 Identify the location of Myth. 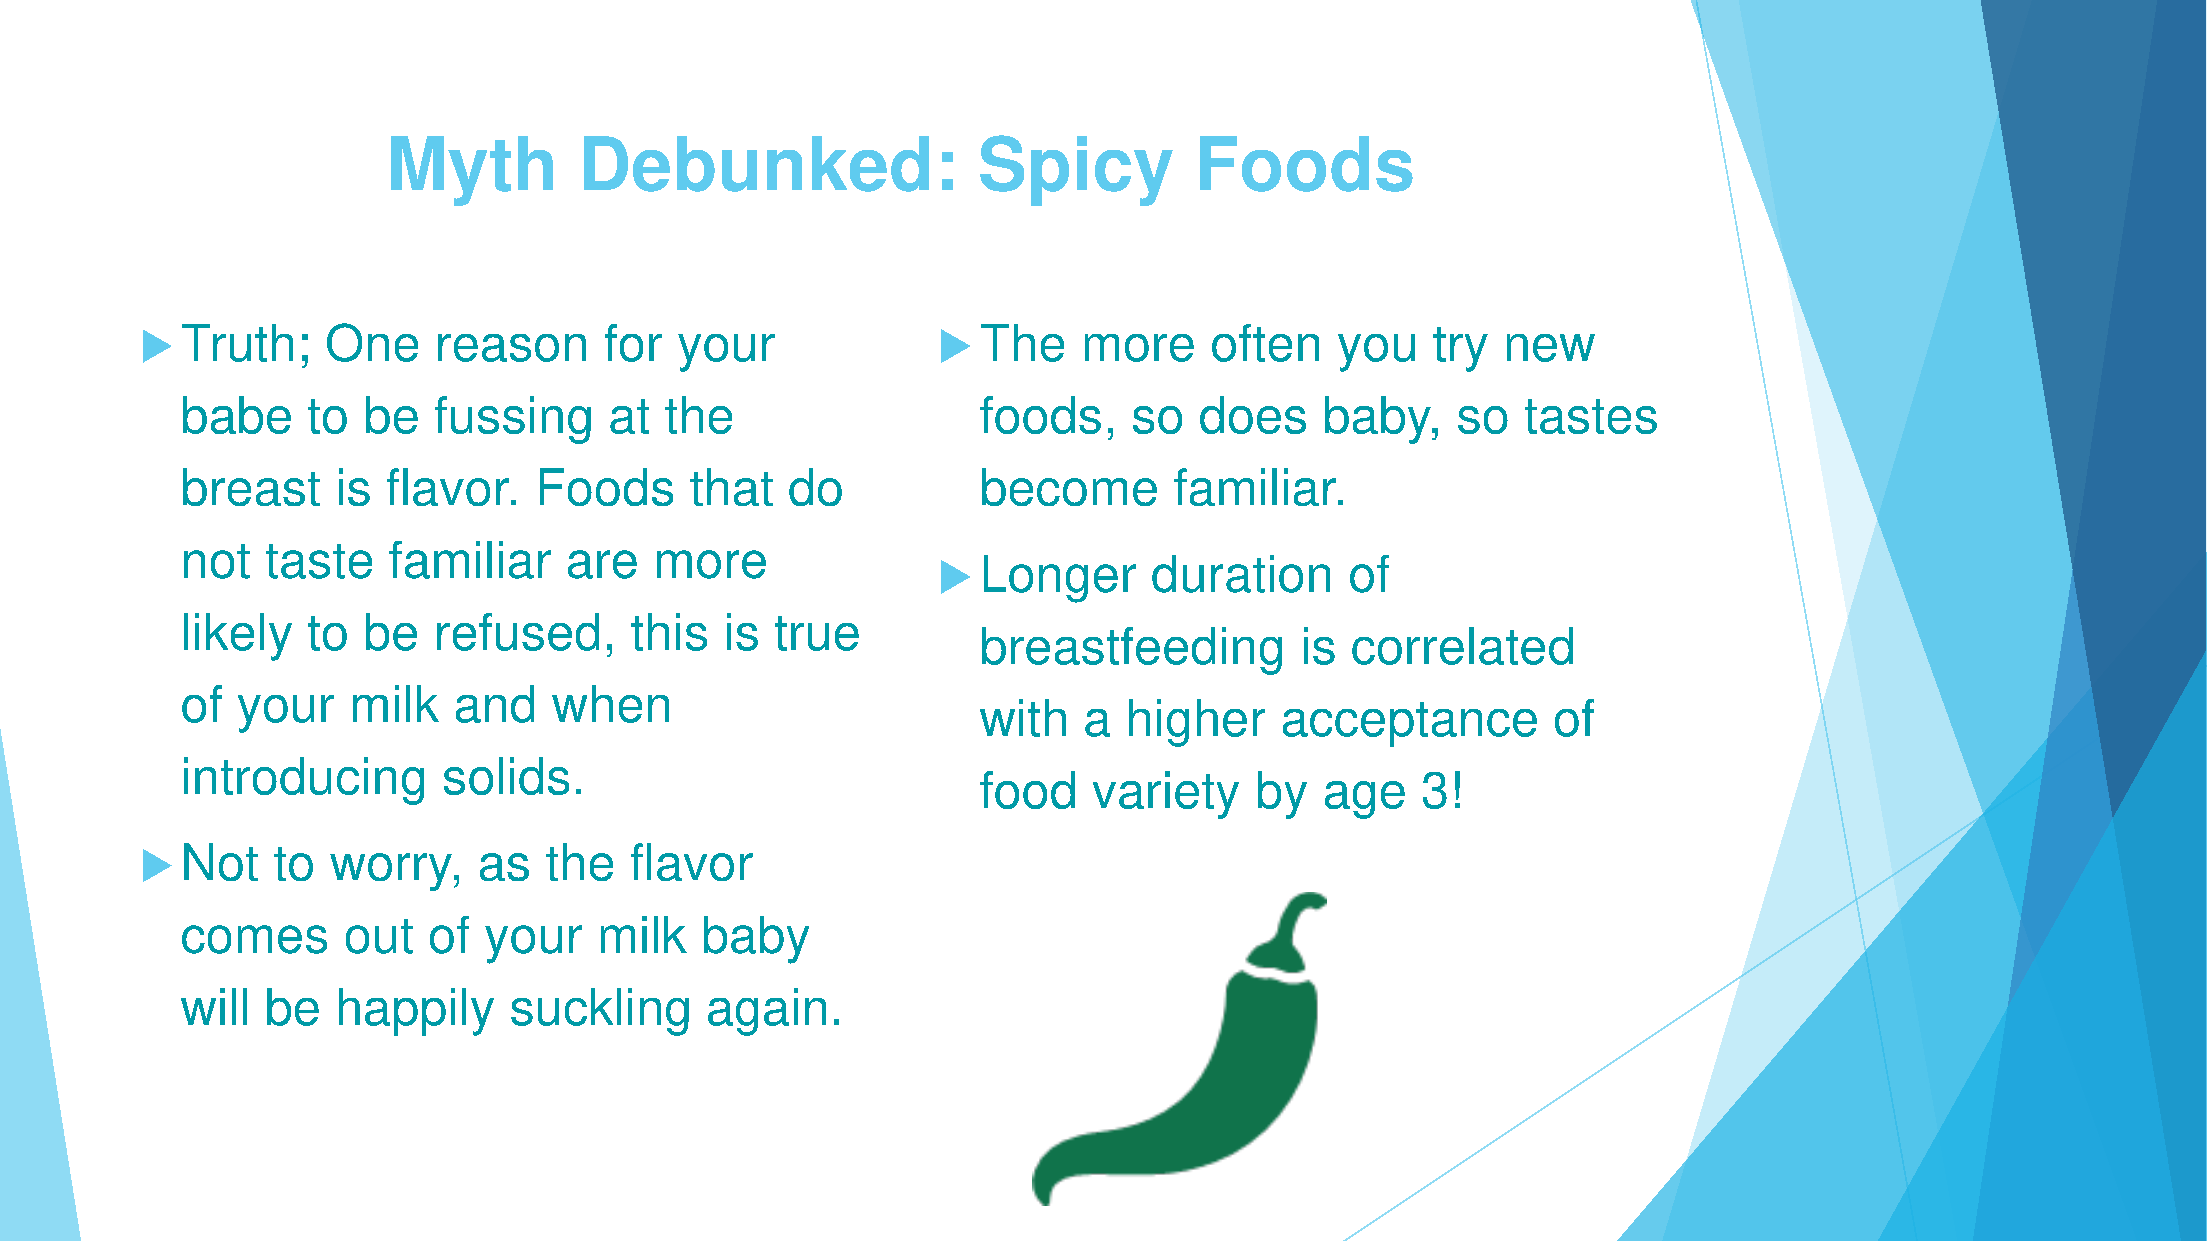
(472, 171).
